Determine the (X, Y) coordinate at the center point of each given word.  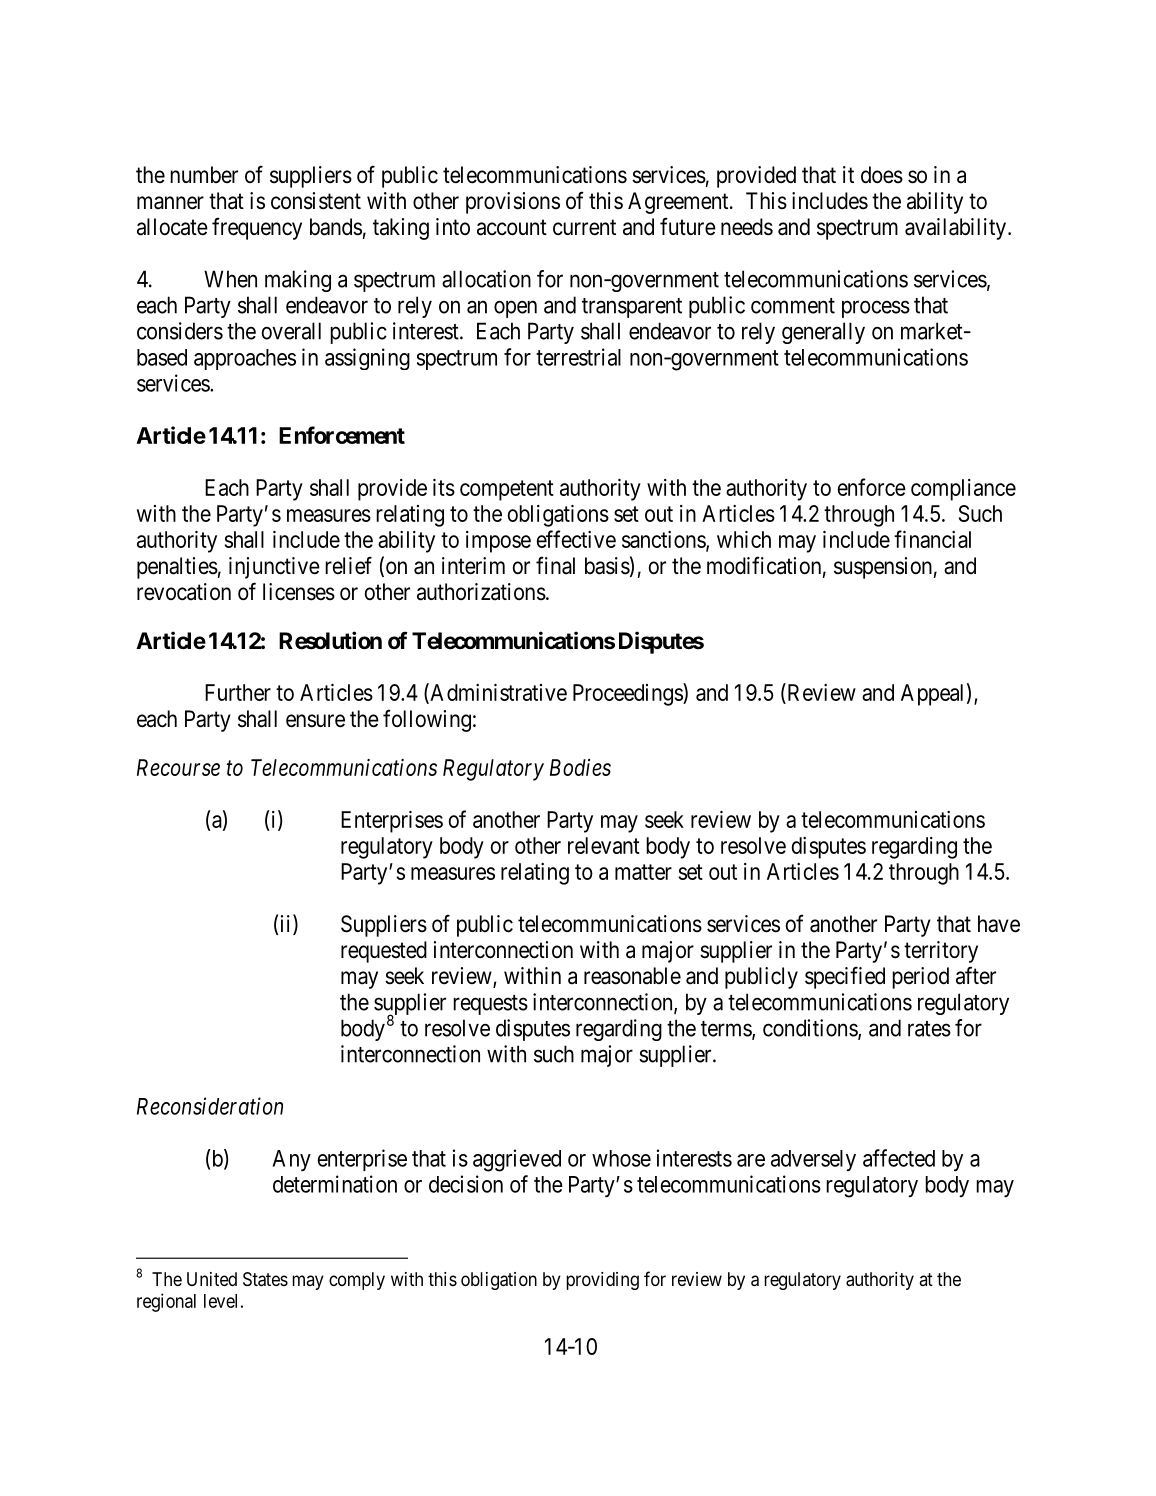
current (584, 227)
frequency (257, 228)
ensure (315, 721)
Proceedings (628, 694)
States (265, 1279)
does (882, 175)
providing (602, 1281)
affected (899, 1158)
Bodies (580, 767)
